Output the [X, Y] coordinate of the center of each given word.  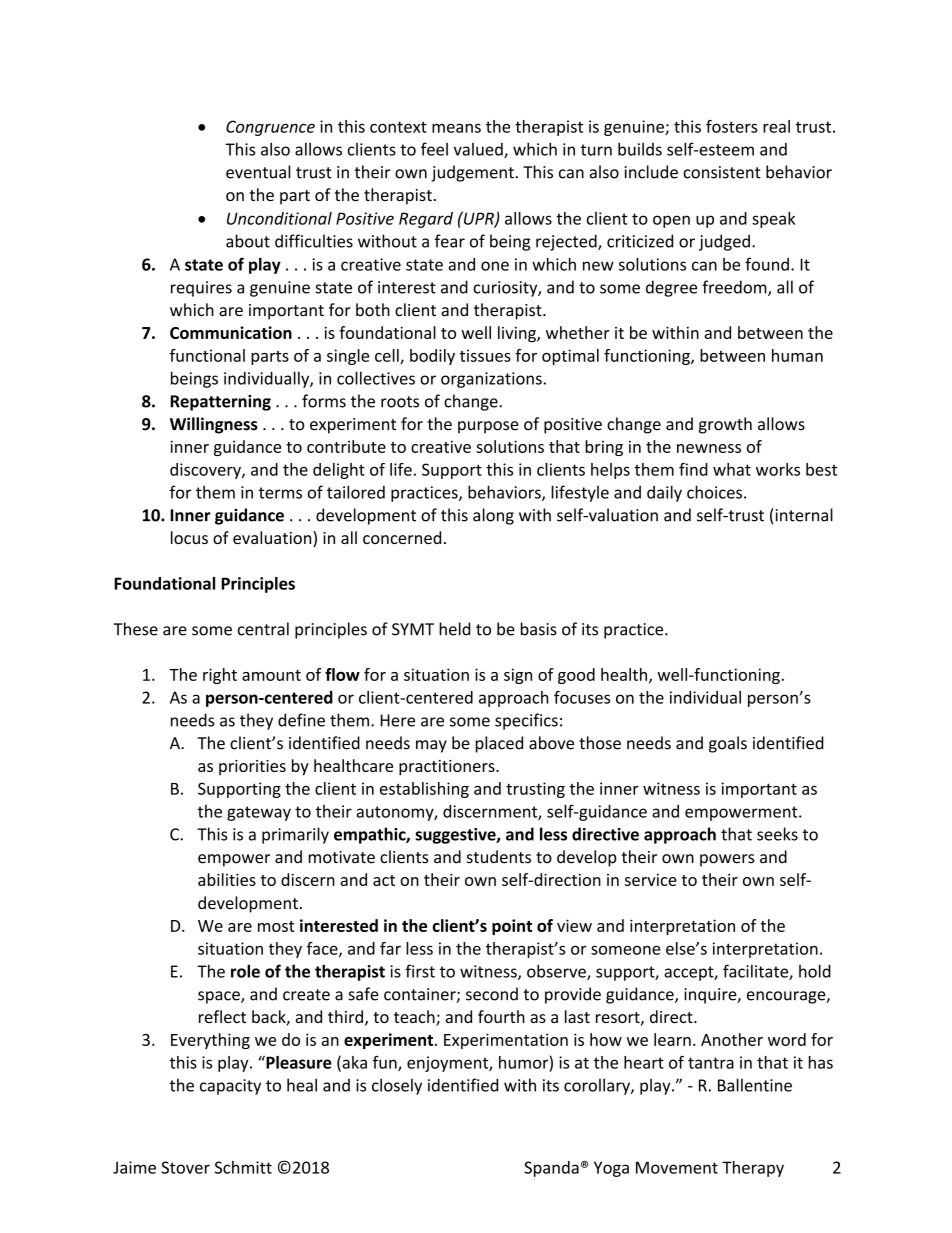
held [454, 629]
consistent [722, 172]
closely [397, 1086]
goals [728, 744]
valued [479, 150]
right [220, 676]
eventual [258, 172]
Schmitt [243, 1167]
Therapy [753, 1169]
